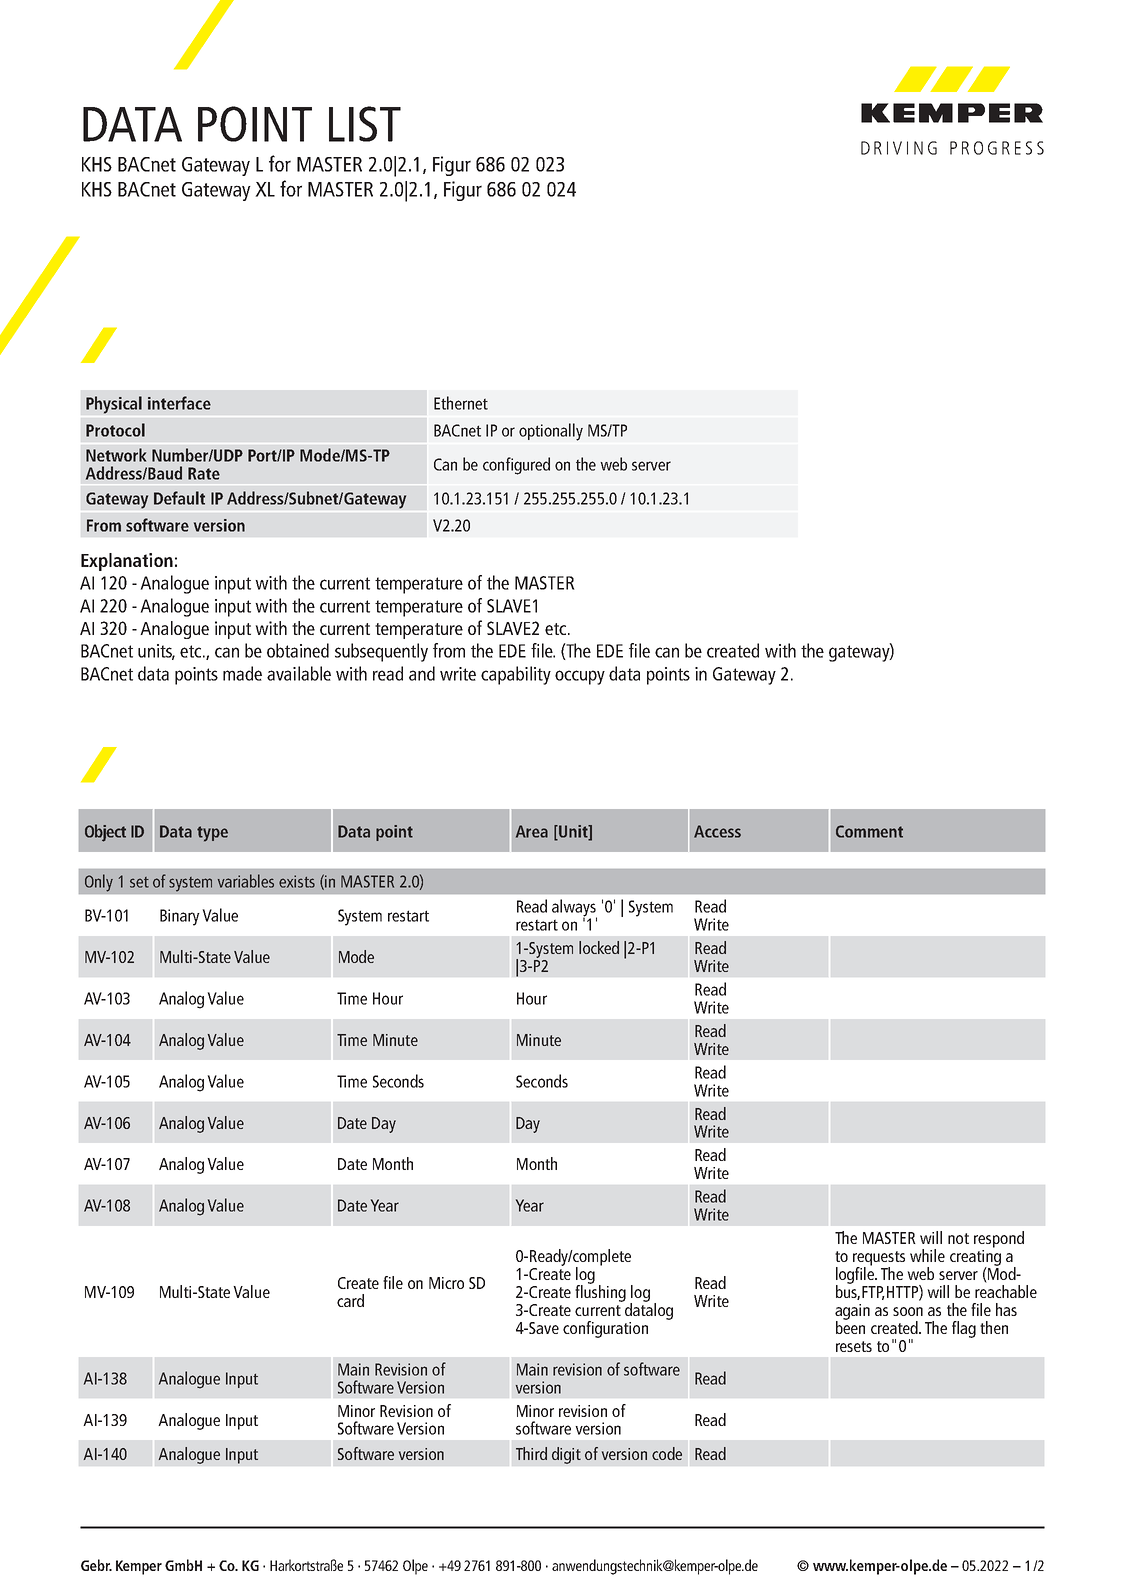  What do you see at coordinates (717, 831) in the screenshot?
I see `Access` at bounding box center [717, 831].
